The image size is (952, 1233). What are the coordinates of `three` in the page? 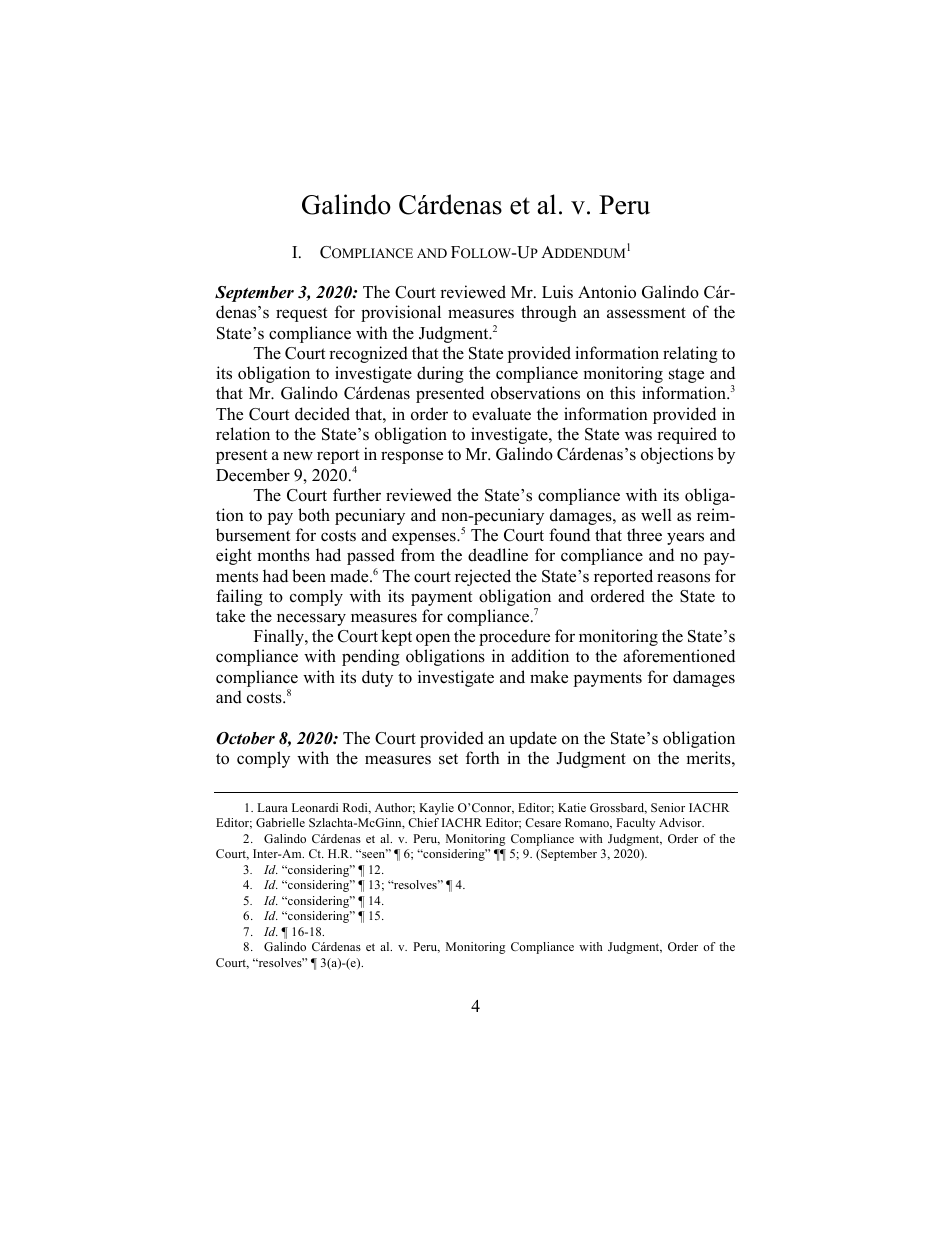 It's located at (644, 535).
